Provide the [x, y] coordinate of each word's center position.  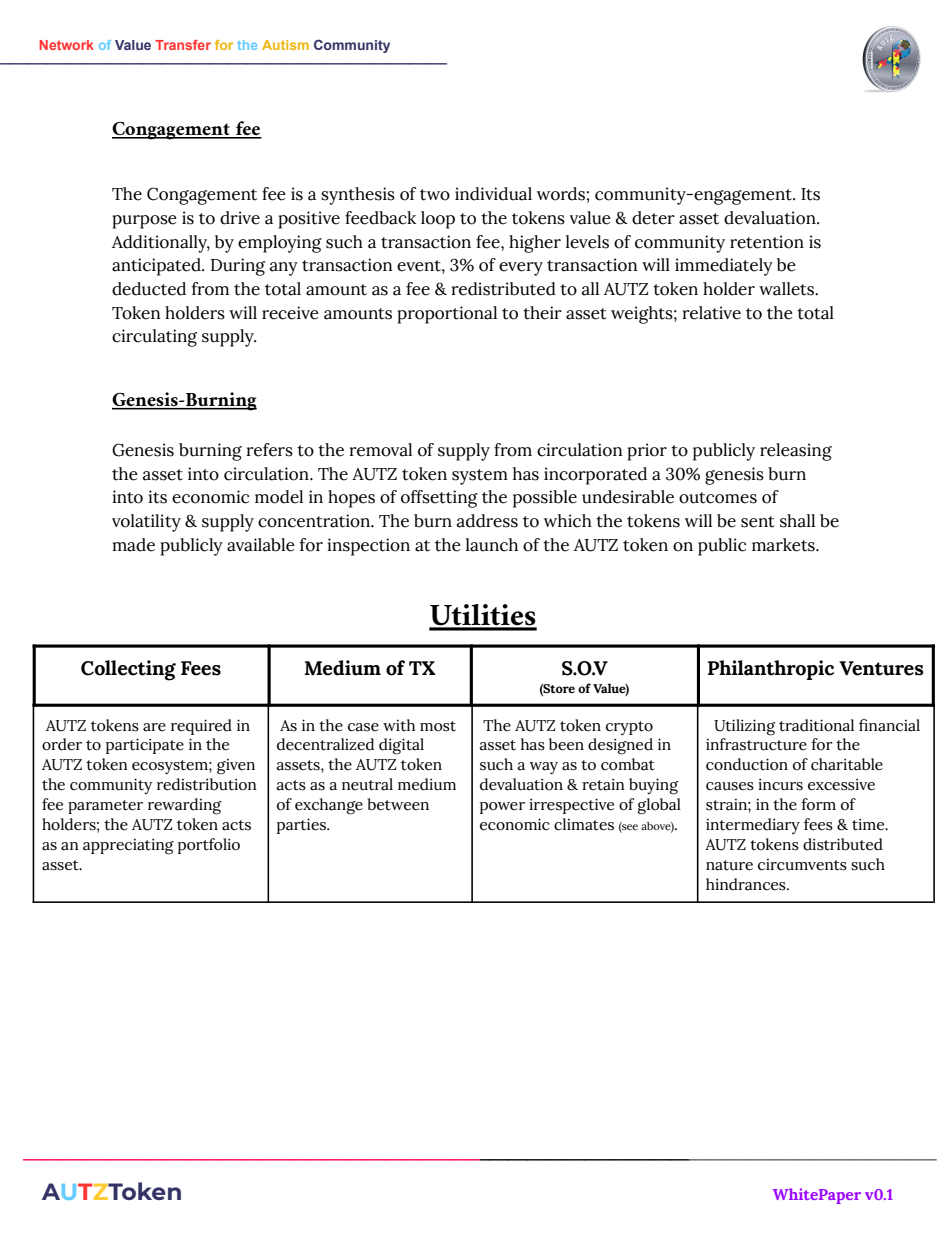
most [438, 726]
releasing [796, 452]
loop [438, 220]
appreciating [128, 846]
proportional [447, 315]
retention [767, 242]
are [154, 727]
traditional [816, 725]
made [133, 545]
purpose [144, 222]
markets [784, 545]
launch [492, 545]
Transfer [183, 45]
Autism [285, 45]
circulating [154, 338]
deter [653, 218]
